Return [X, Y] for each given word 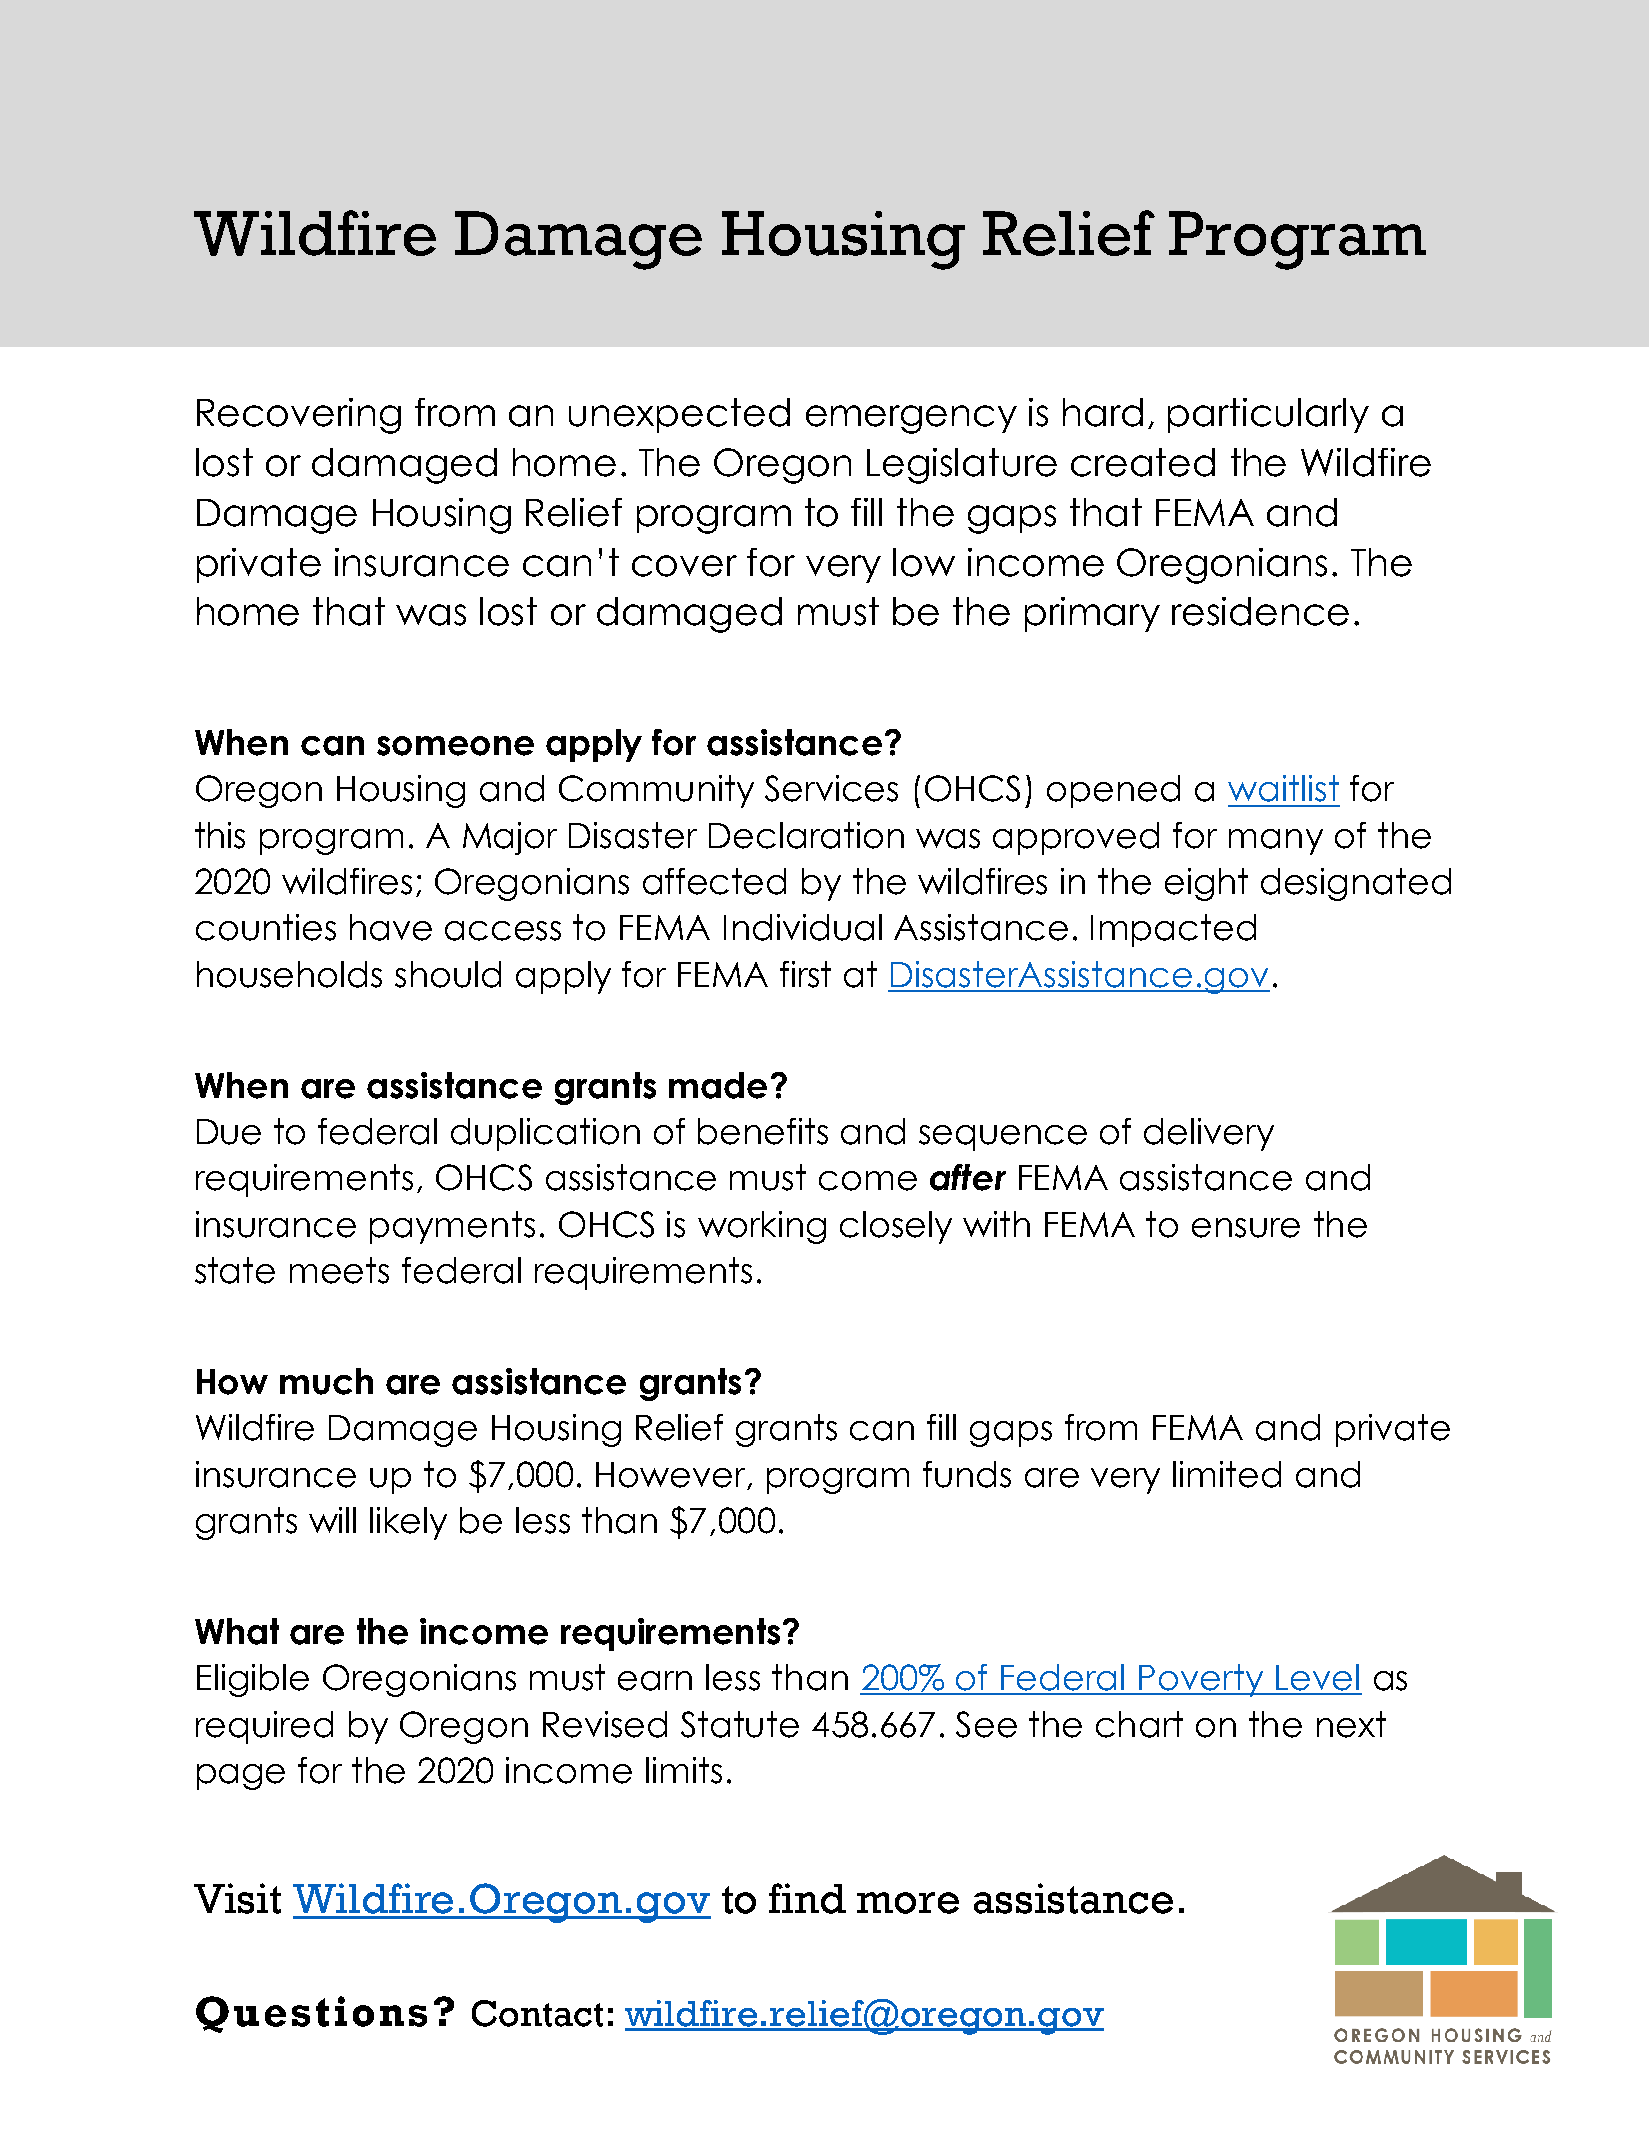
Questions [311, 2014]
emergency [911, 419]
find [807, 1898]
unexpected [679, 415]
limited [1227, 1474]
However [670, 1475]
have [391, 927]
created [1143, 462]
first [805, 974]
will [332, 1520]
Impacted [1173, 930]
